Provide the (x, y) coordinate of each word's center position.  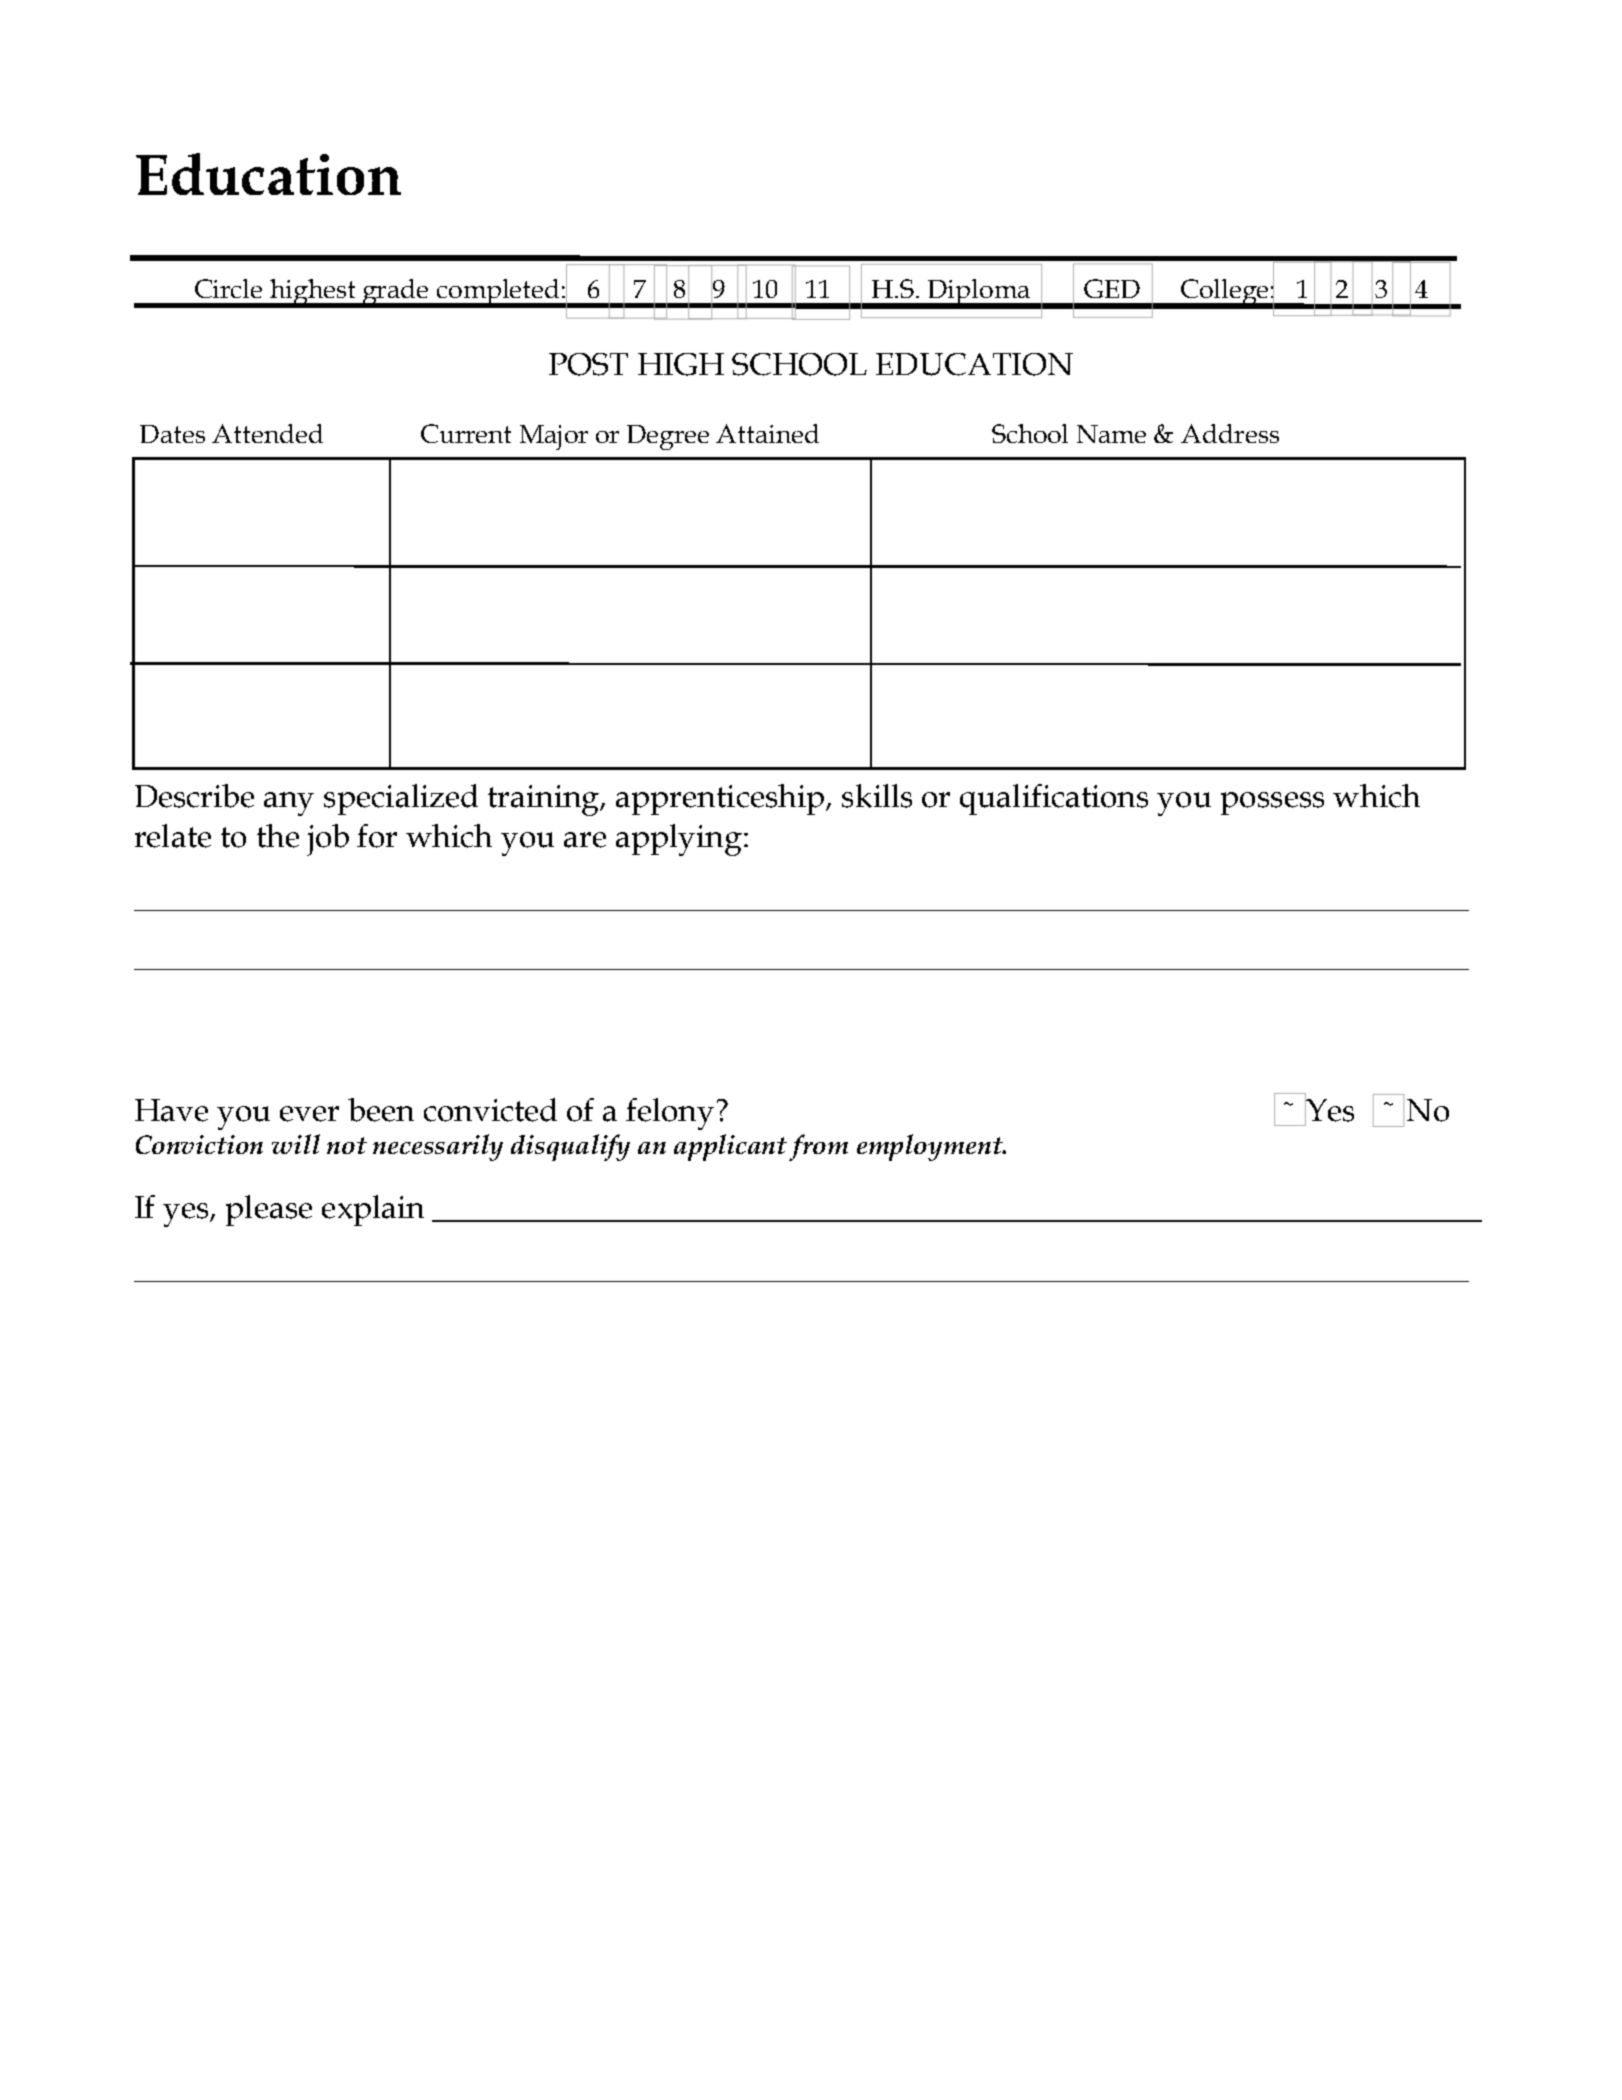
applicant (732, 1147)
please (269, 1210)
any (289, 804)
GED (1112, 288)
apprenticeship (721, 799)
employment (931, 1147)
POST (588, 364)
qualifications (1054, 799)
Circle (228, 288)
